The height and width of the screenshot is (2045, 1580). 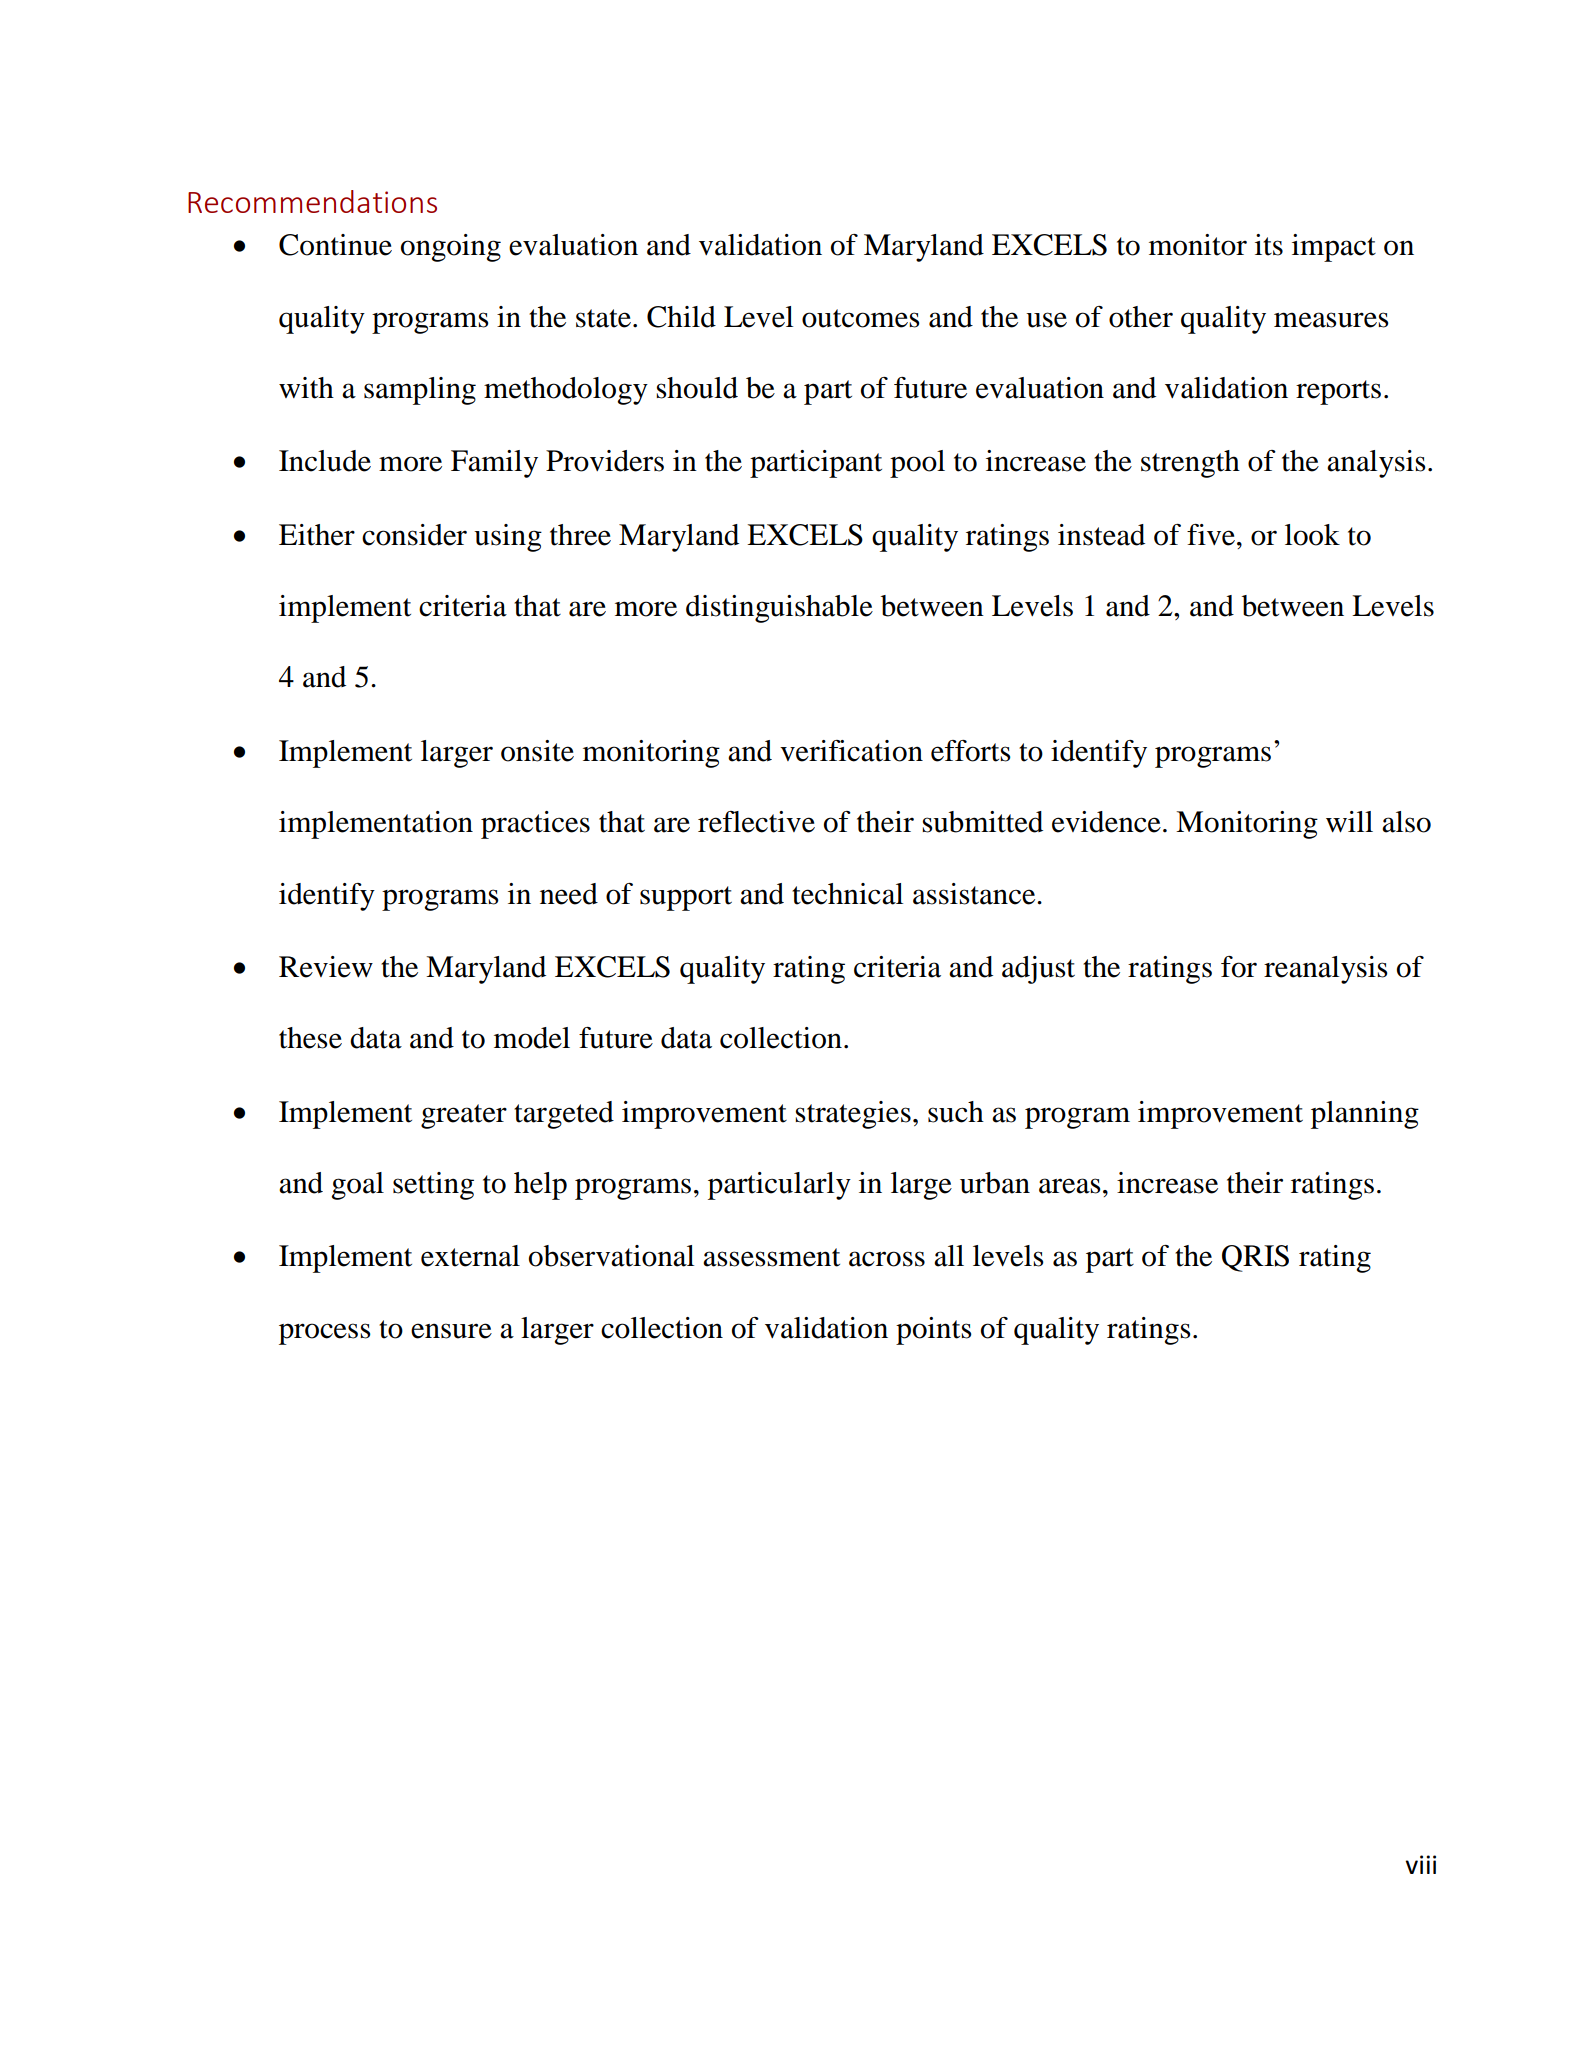 I want to click on points, so click(x=934, y=1331).
